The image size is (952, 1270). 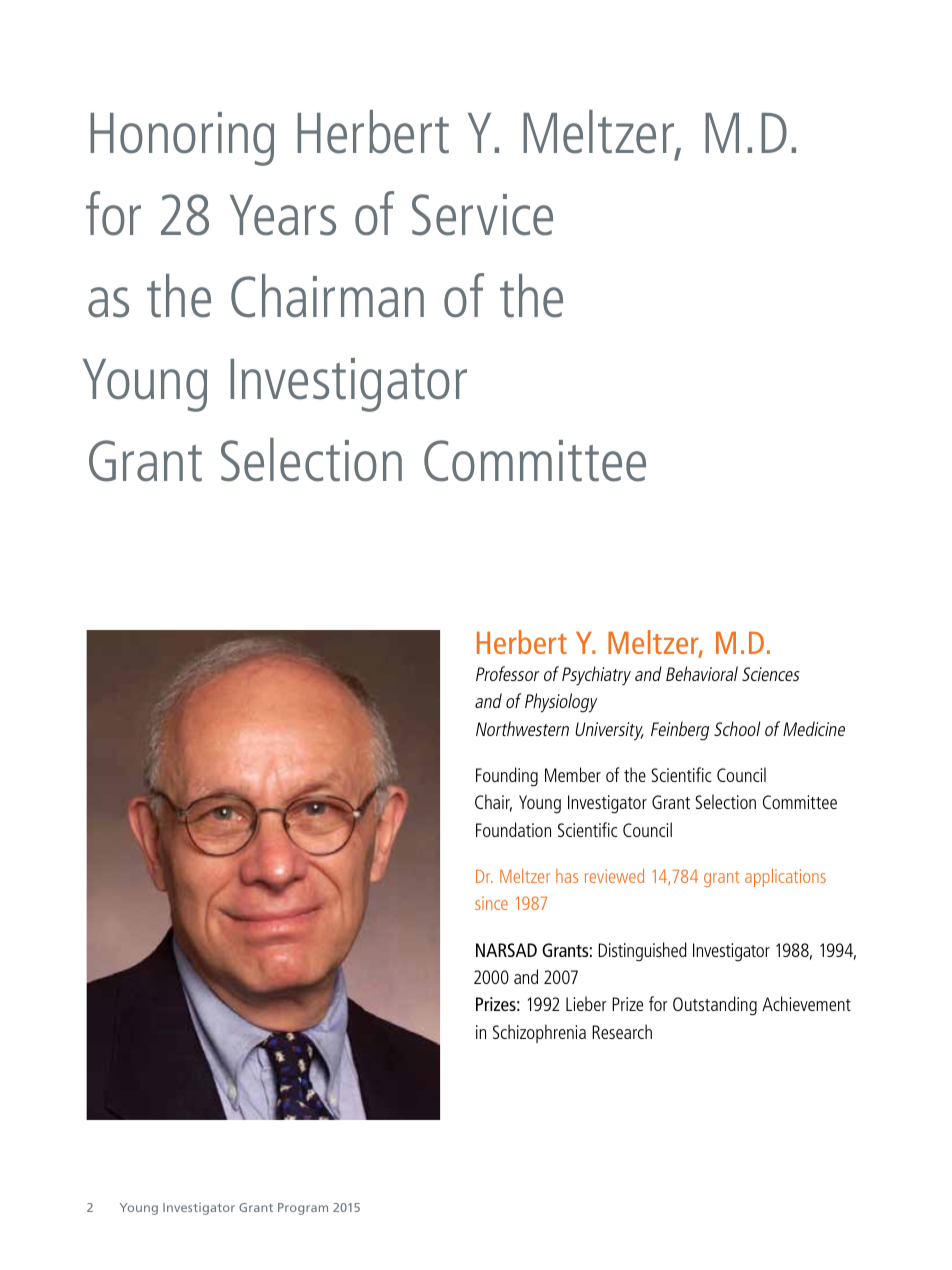 I want to click on Schizophrenia, so click(x=539, y=1033).
